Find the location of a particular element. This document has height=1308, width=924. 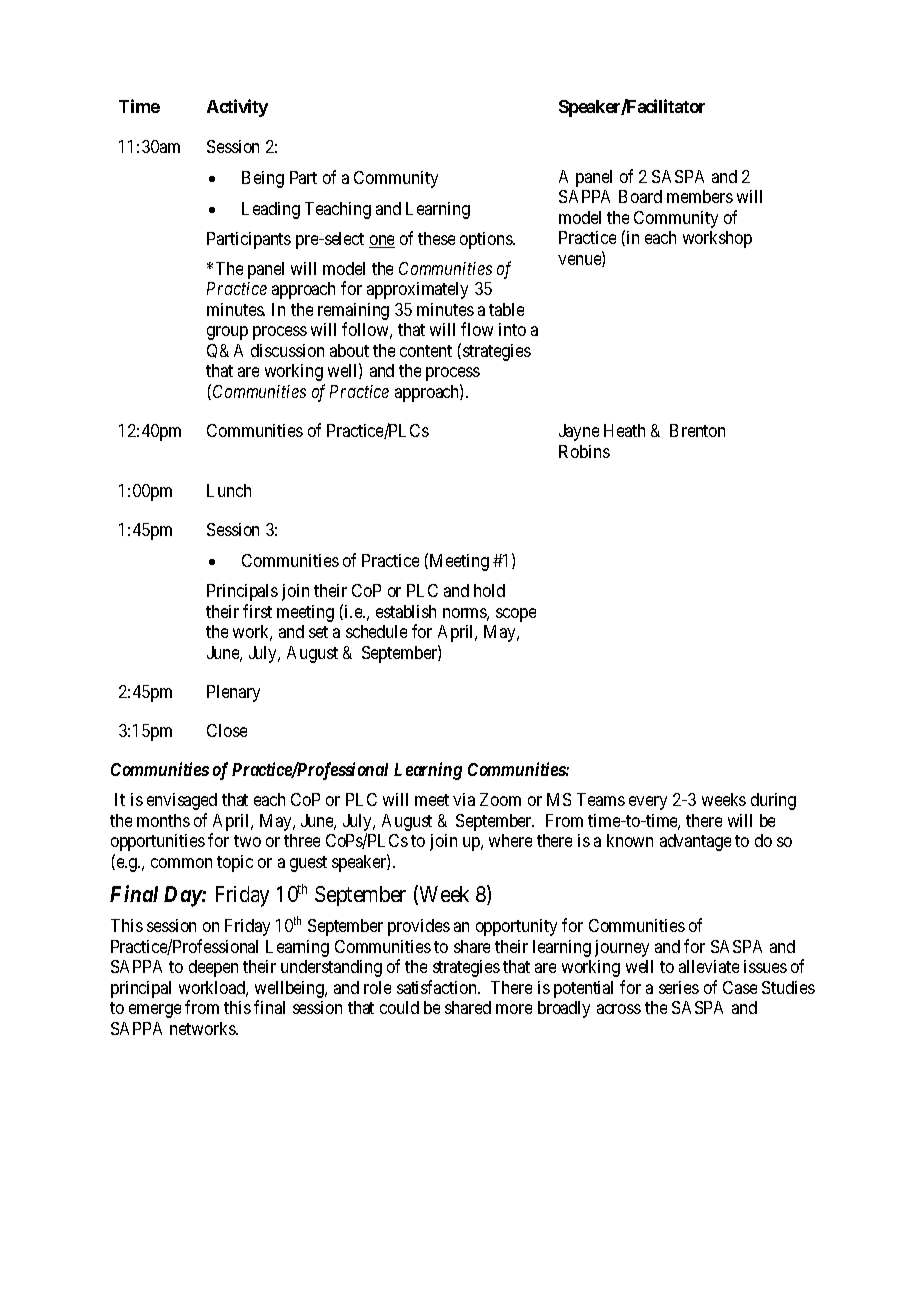

Brenton is located at coordinates (697, 430).
